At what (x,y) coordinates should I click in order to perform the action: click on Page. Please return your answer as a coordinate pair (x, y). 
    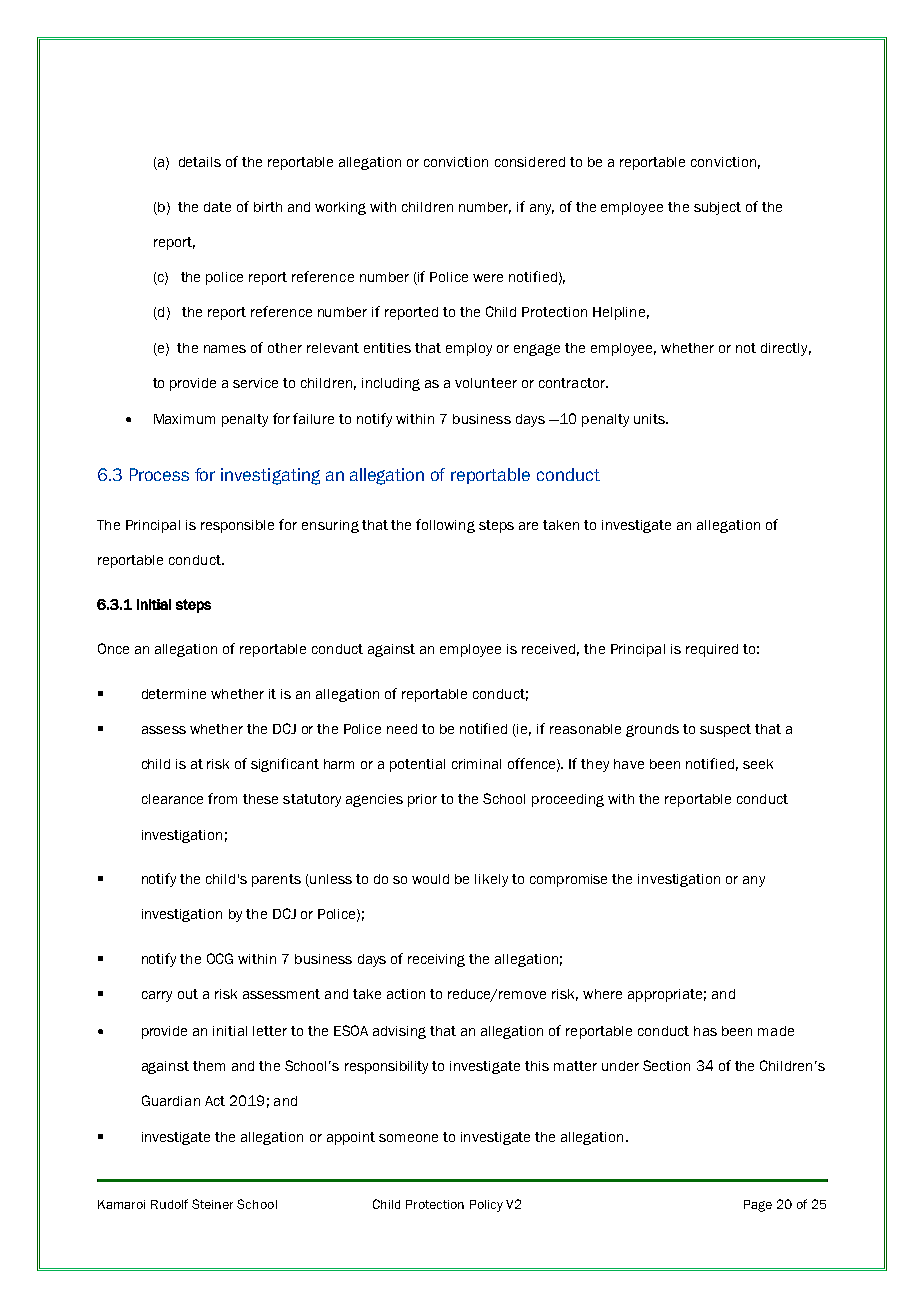
    Looking at the image, I should click on (758, 1206).
